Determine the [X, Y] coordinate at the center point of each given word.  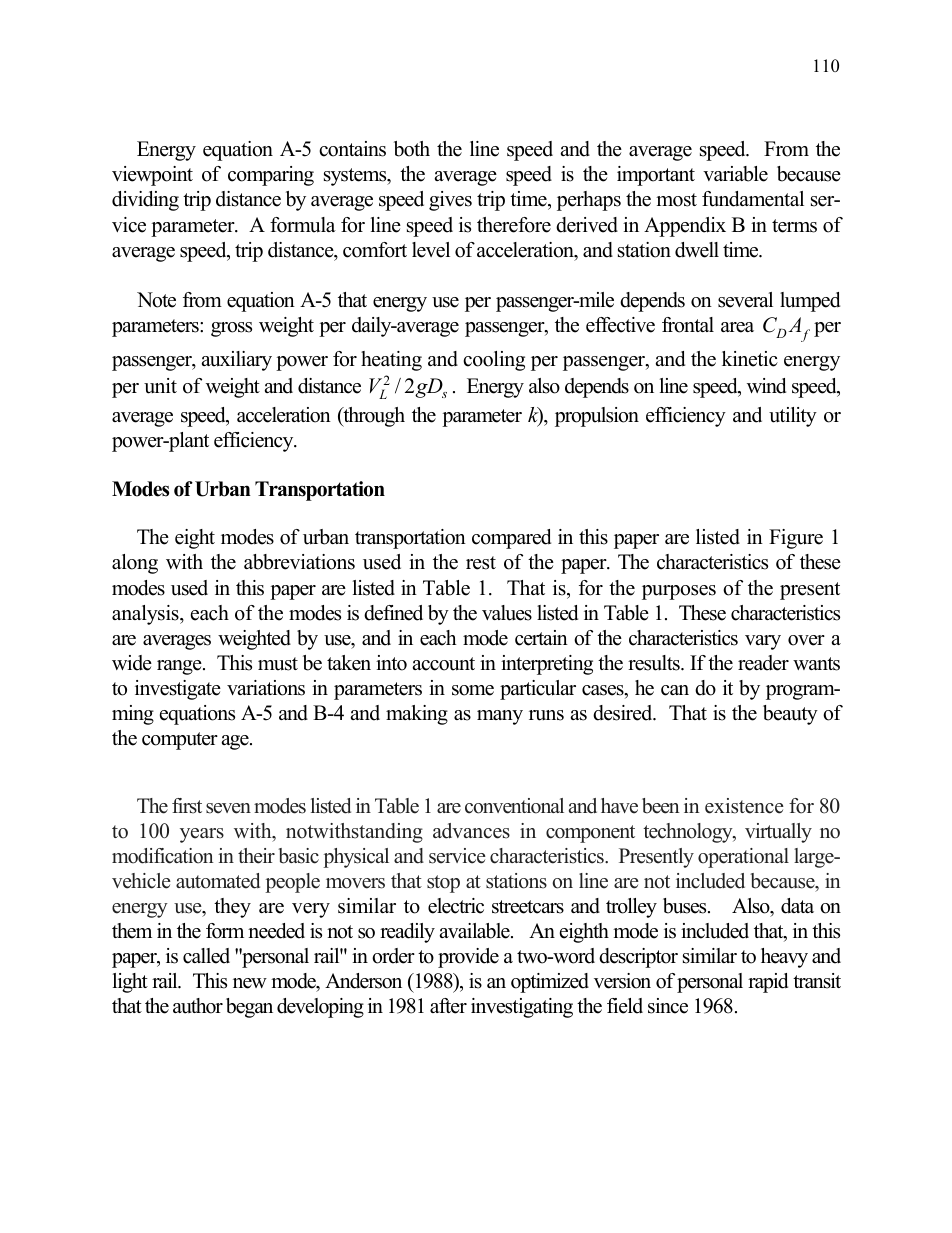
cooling [494, 361]
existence [744, 806]
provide [468, 958]
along [135, 564]
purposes [679, 592]
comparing [271, 176]
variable [735, 174]
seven [228, 808]
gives [450, 201]
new [250, 983]
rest [481, 563]
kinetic [750, 359]
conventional [514, 806]
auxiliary [237, 361]
